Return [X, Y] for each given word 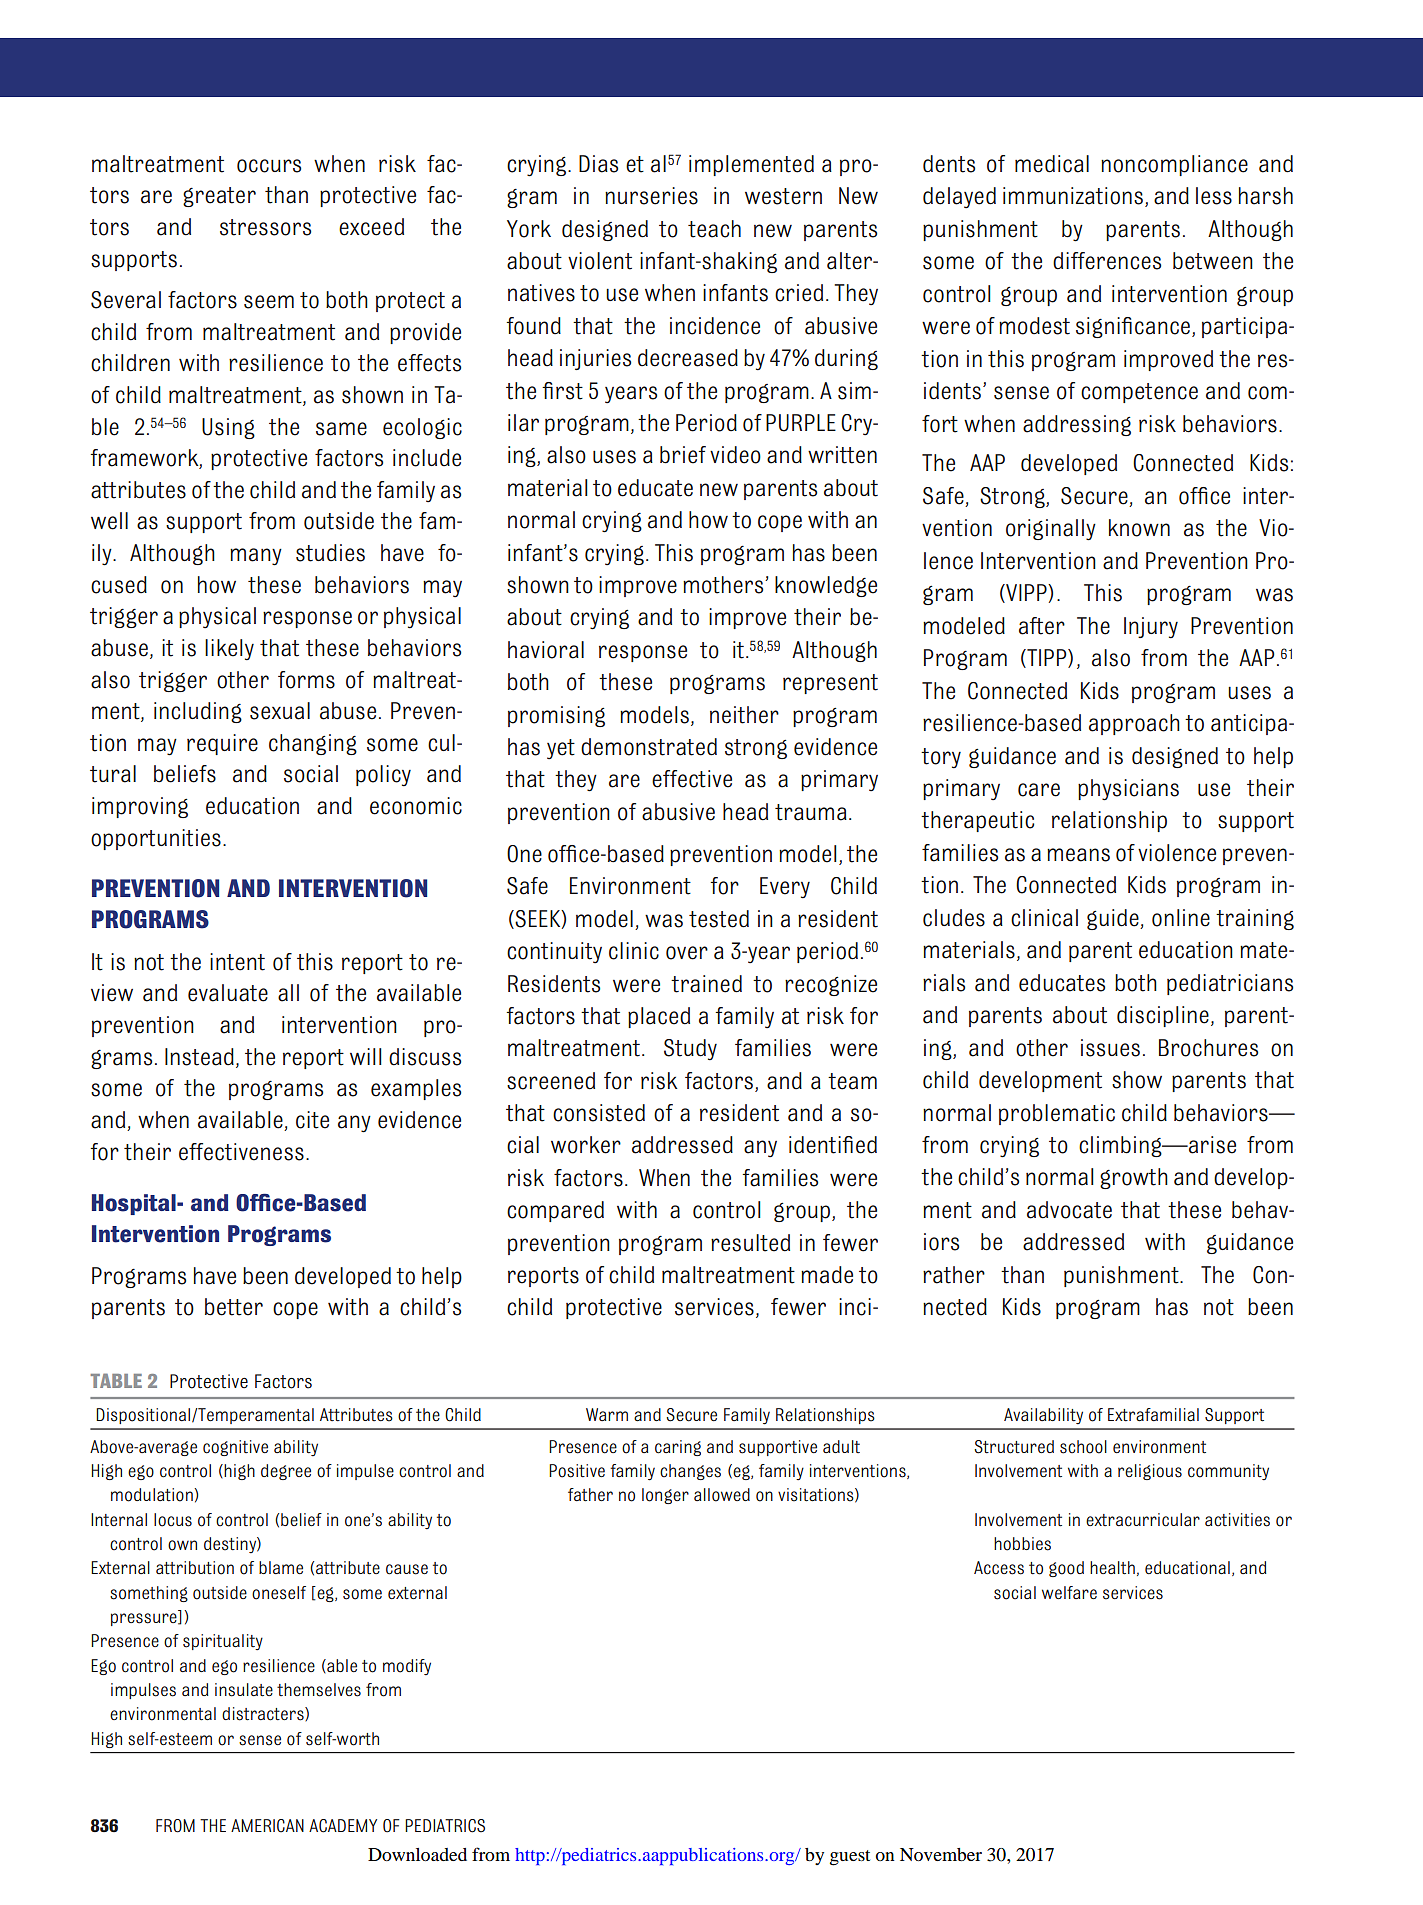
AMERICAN [267, 1826]
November [941, 1854]
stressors [265, 227]
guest [850, 1858]
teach [714, 229]
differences [1107, 261]
